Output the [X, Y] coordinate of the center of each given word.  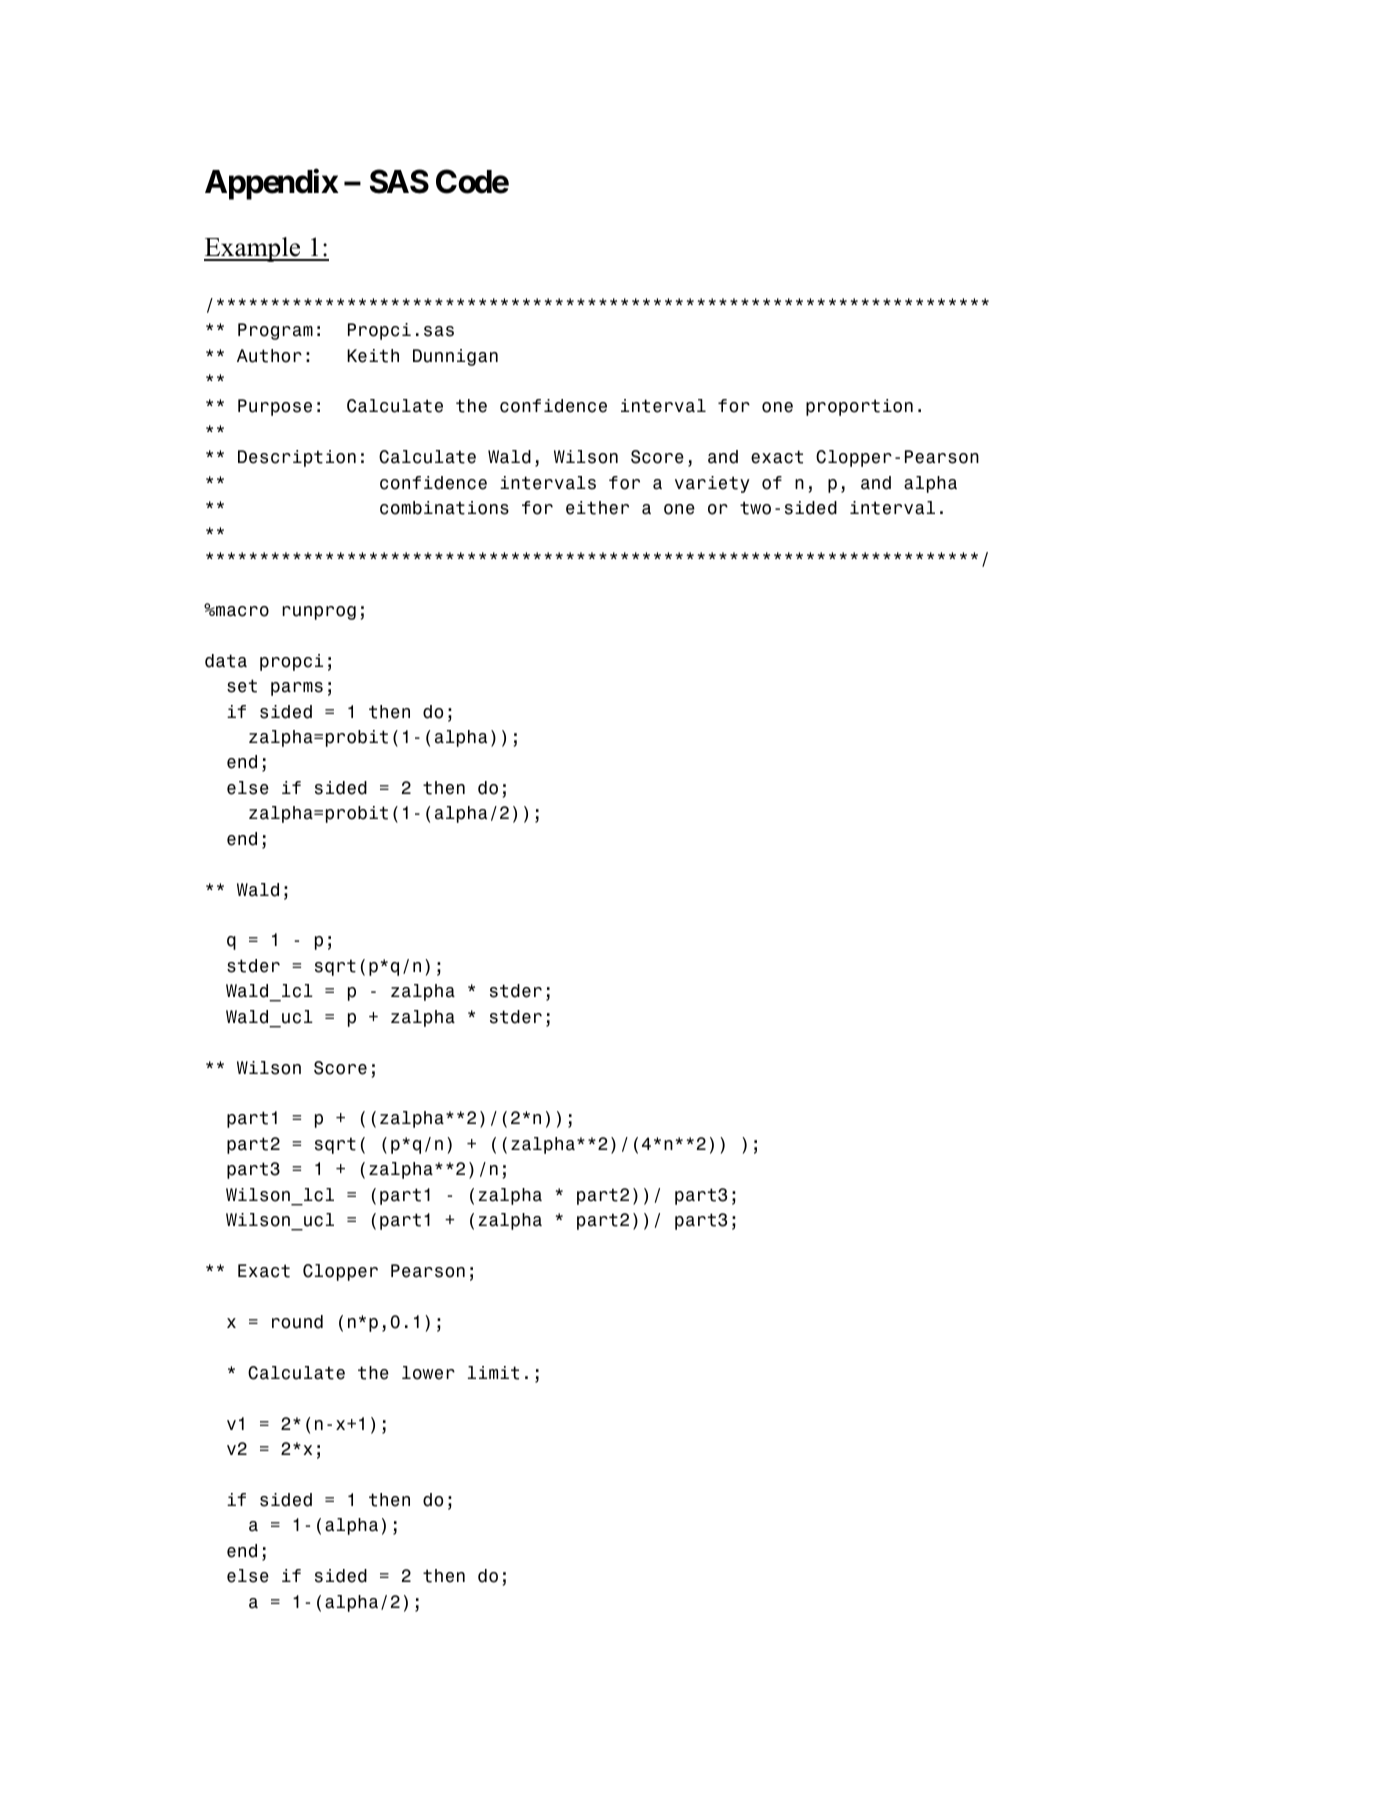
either [597, 508]
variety [712, 484]
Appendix [272, 184]
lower [428, 1373]
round [297, 1322]
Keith [373, 356]
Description [297, 458]
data [226, 661]
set [242, 686]
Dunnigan [455, 357]
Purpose [275, 407]
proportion [859, 407]
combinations [444, 508]
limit [493, 1373]
